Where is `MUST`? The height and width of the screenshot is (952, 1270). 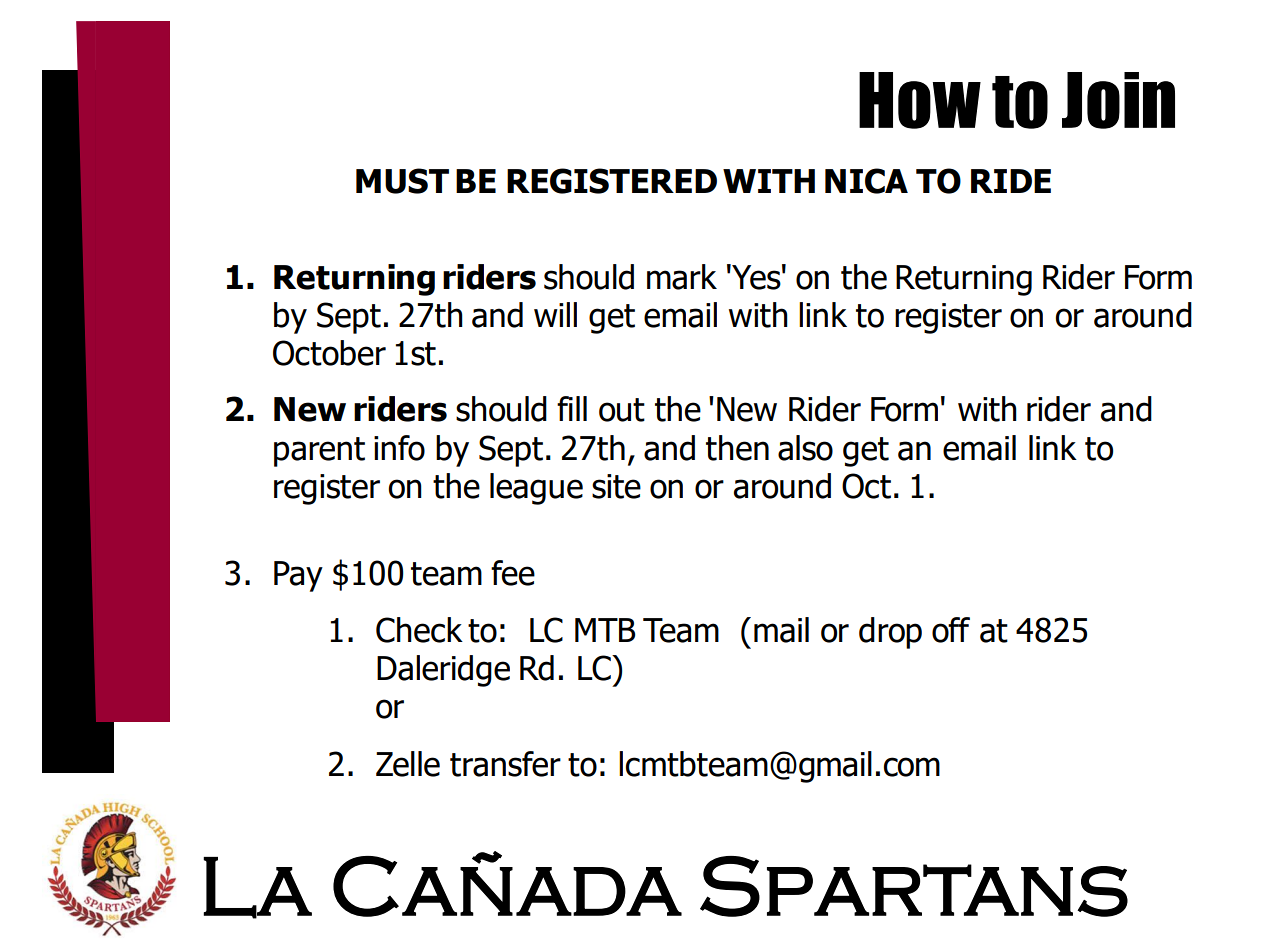 MUST is located at coordinates (402, 181).
